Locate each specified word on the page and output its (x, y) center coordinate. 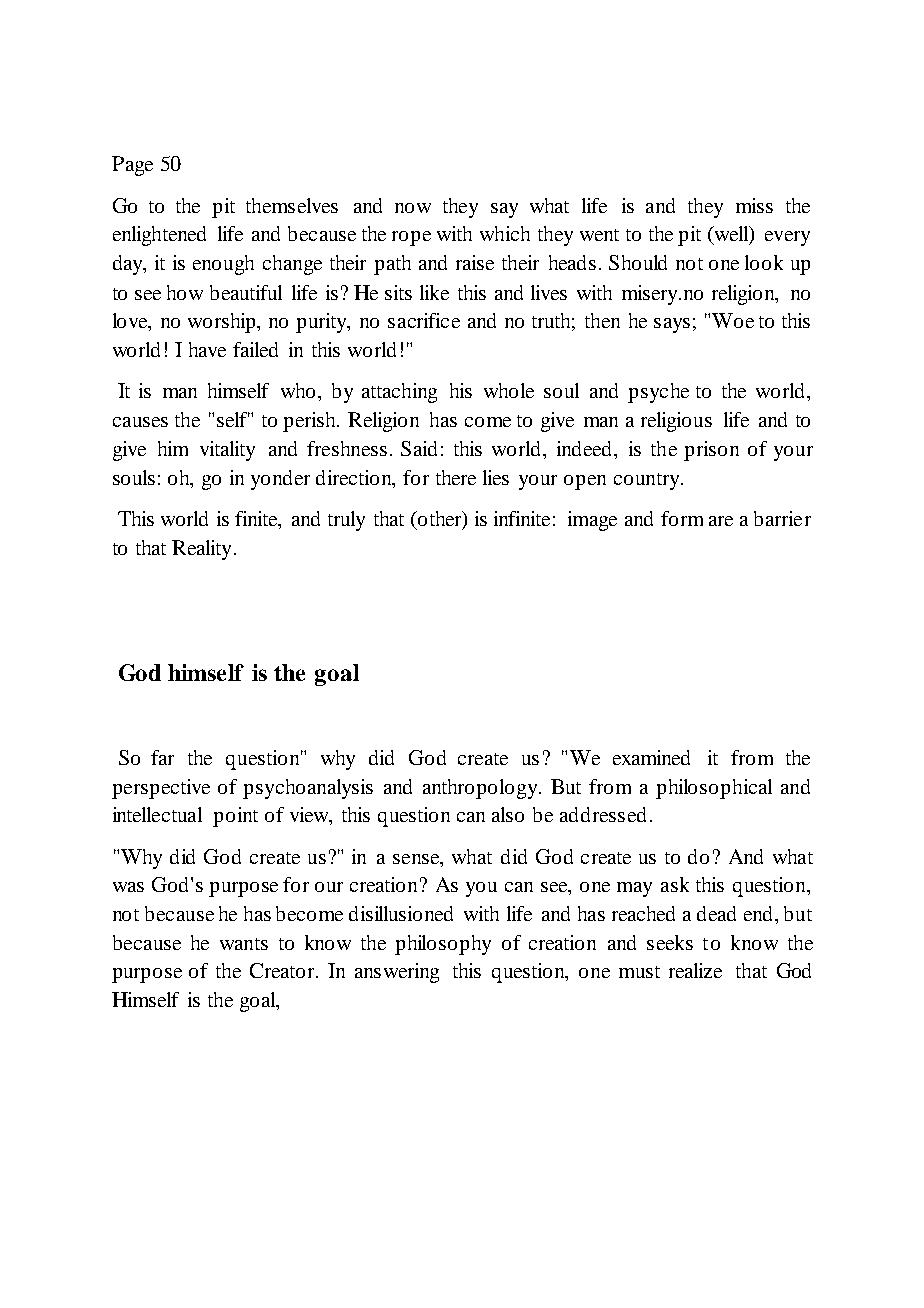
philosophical (714, 789)
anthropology (481, 789)
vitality (227, 451)
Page (132, 166)
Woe (733, 320)
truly (346, 521)
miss (754, 205)
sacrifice (424, 320)
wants (244, 944)
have (207, 349)
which (505, 233)
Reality (201, 550)
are (721, 521)
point (235, 817)
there (456, 477)
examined (651, 757)
